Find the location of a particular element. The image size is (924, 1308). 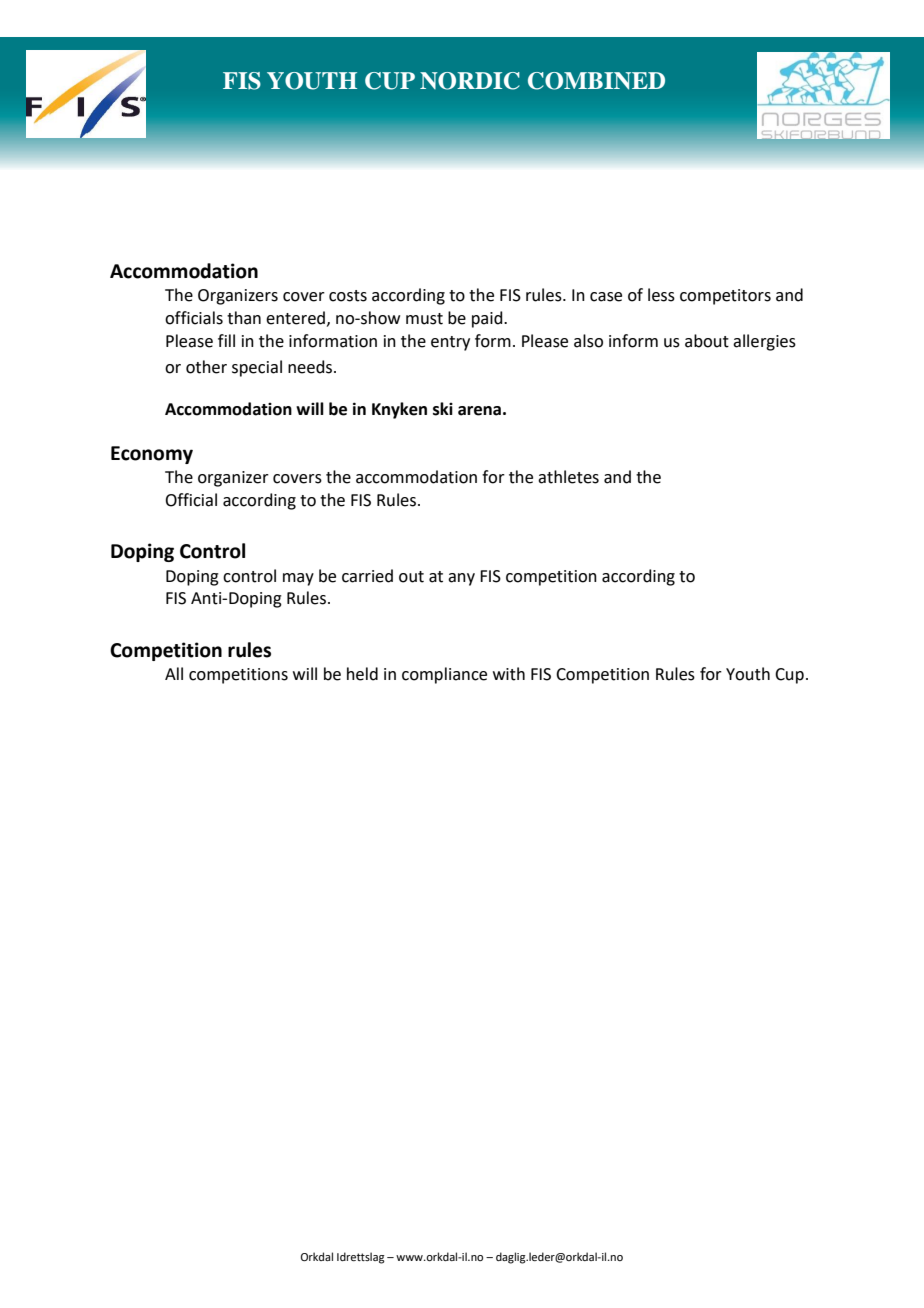

held is located at coordinates (362, 674).
